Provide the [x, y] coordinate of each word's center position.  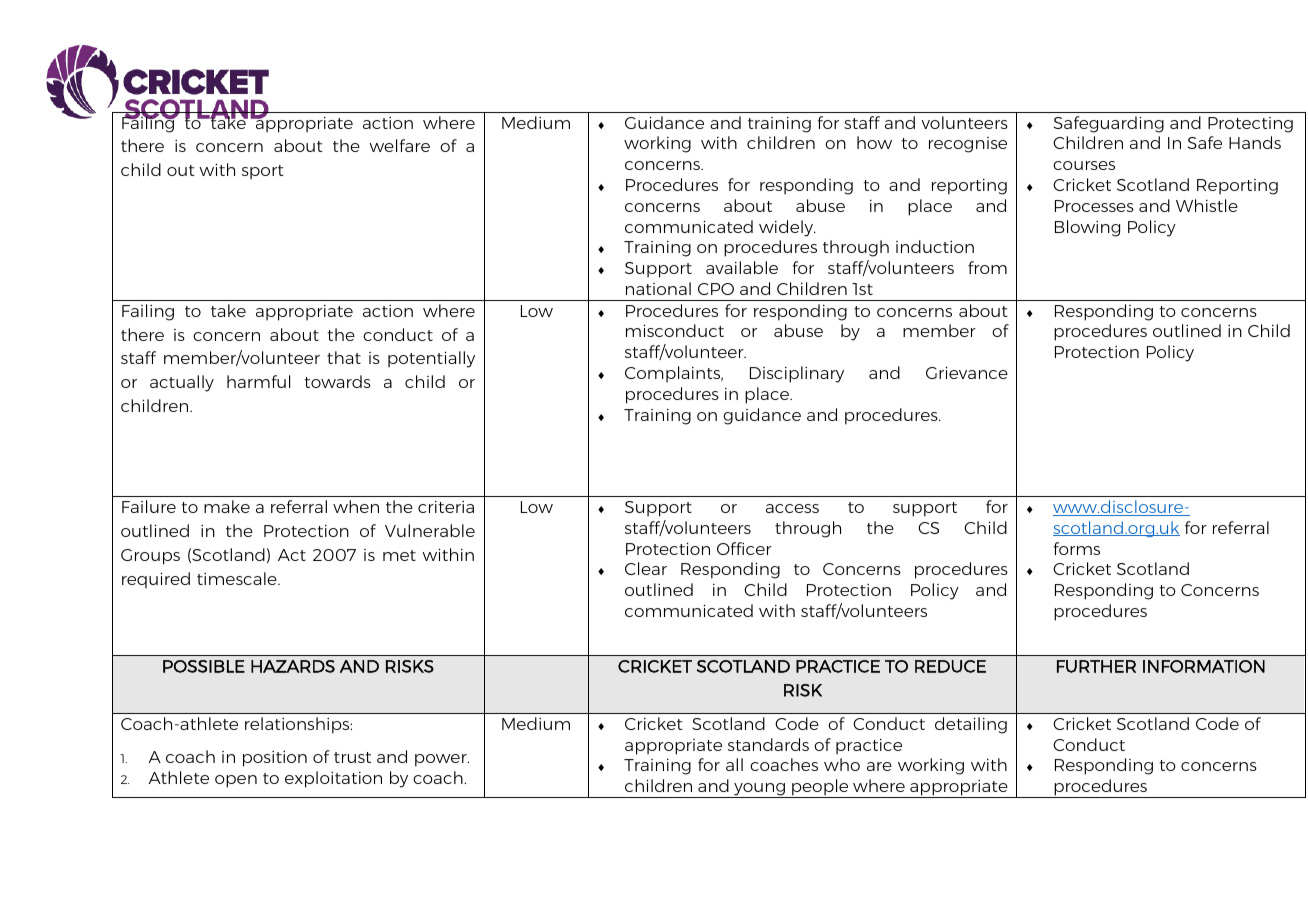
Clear [646, 568]
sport [262, 172]
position [275, 759]
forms [1077, 548]
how [874, 142]
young [759, 790]
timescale [238, 578]
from [987, 267]
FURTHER [1096, 666]
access [792, 508]
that [344, 357]
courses [1084, 165]
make [227, 506]
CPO [716, 289]
